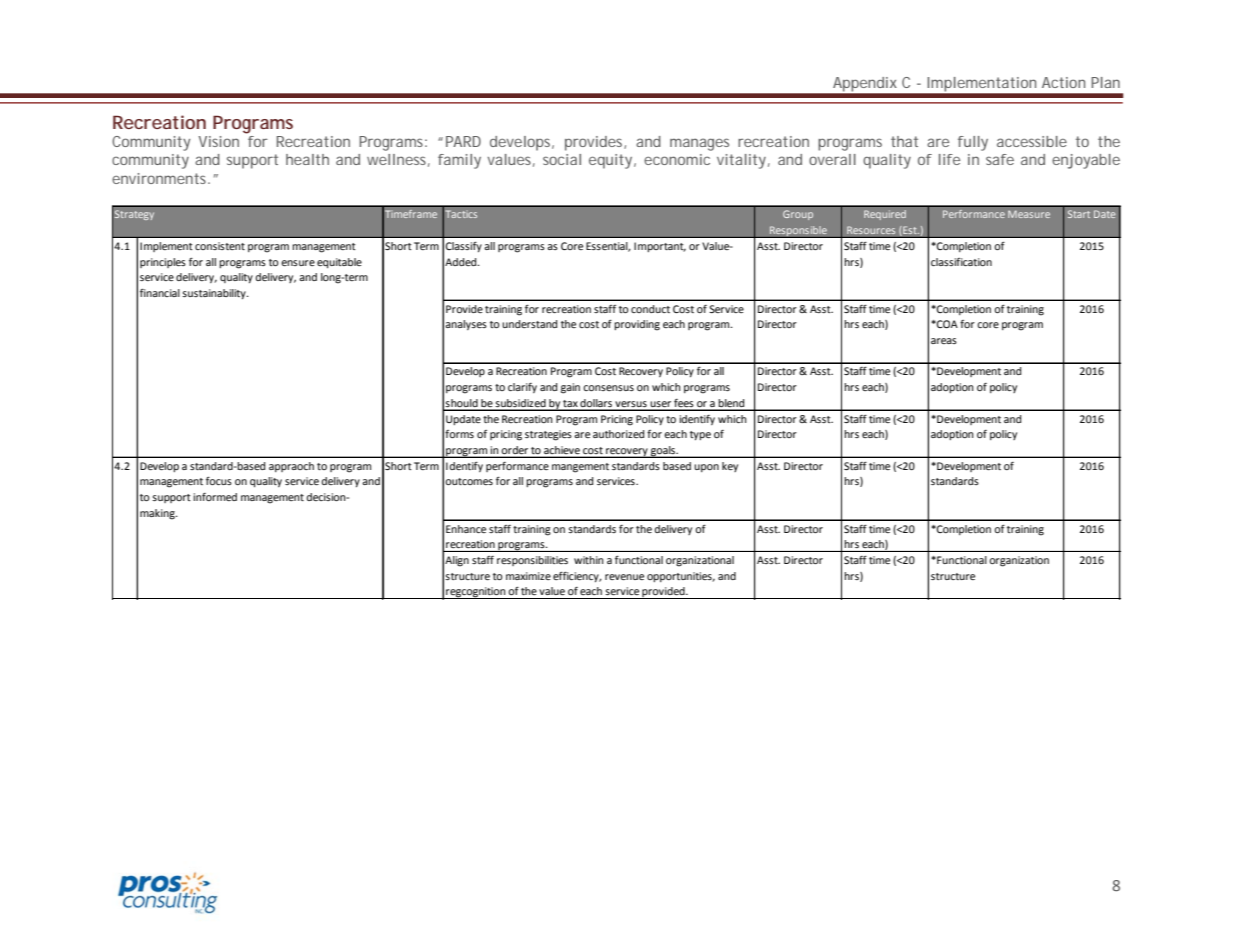 The width and height of the screenshot is (1233, 952). What do you see at coordinates (699, 144) in the screenshot?
I see `manages` at bounding box center [699, 144].
